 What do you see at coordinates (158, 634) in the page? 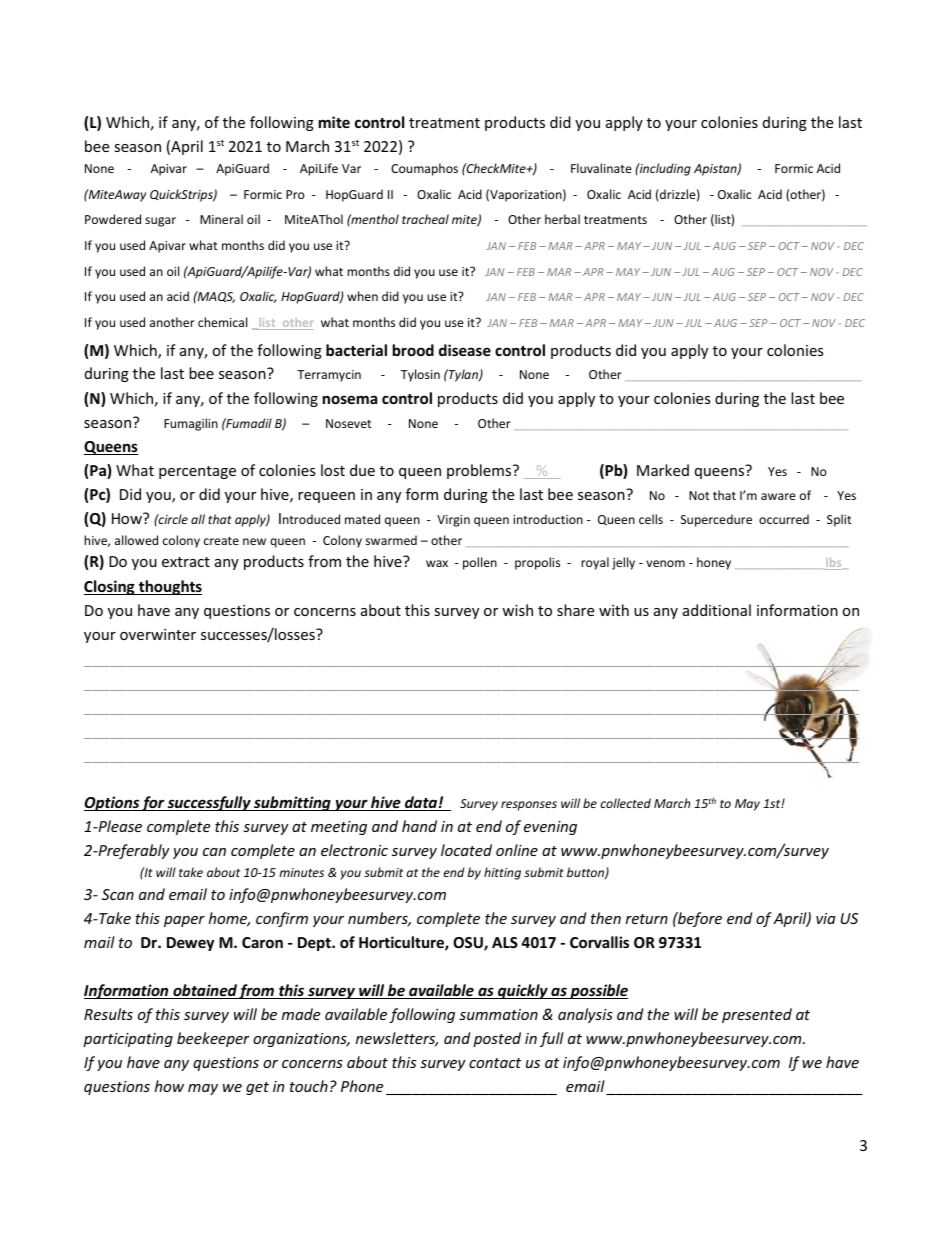
I see `overwinter` at bounding box center [158, 634].
